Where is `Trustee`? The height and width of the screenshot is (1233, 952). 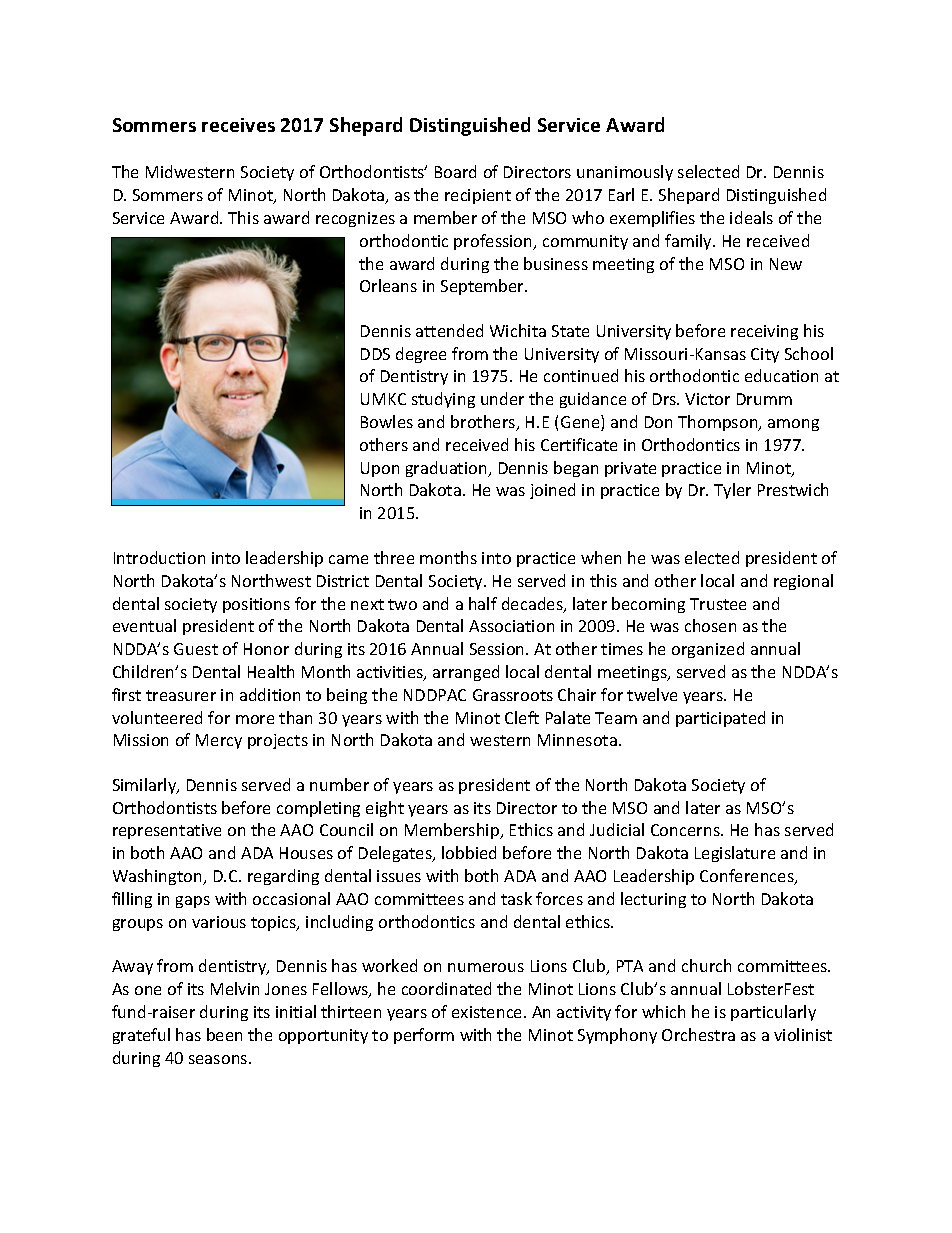
Trustee is located at coordinates (718, 604).
